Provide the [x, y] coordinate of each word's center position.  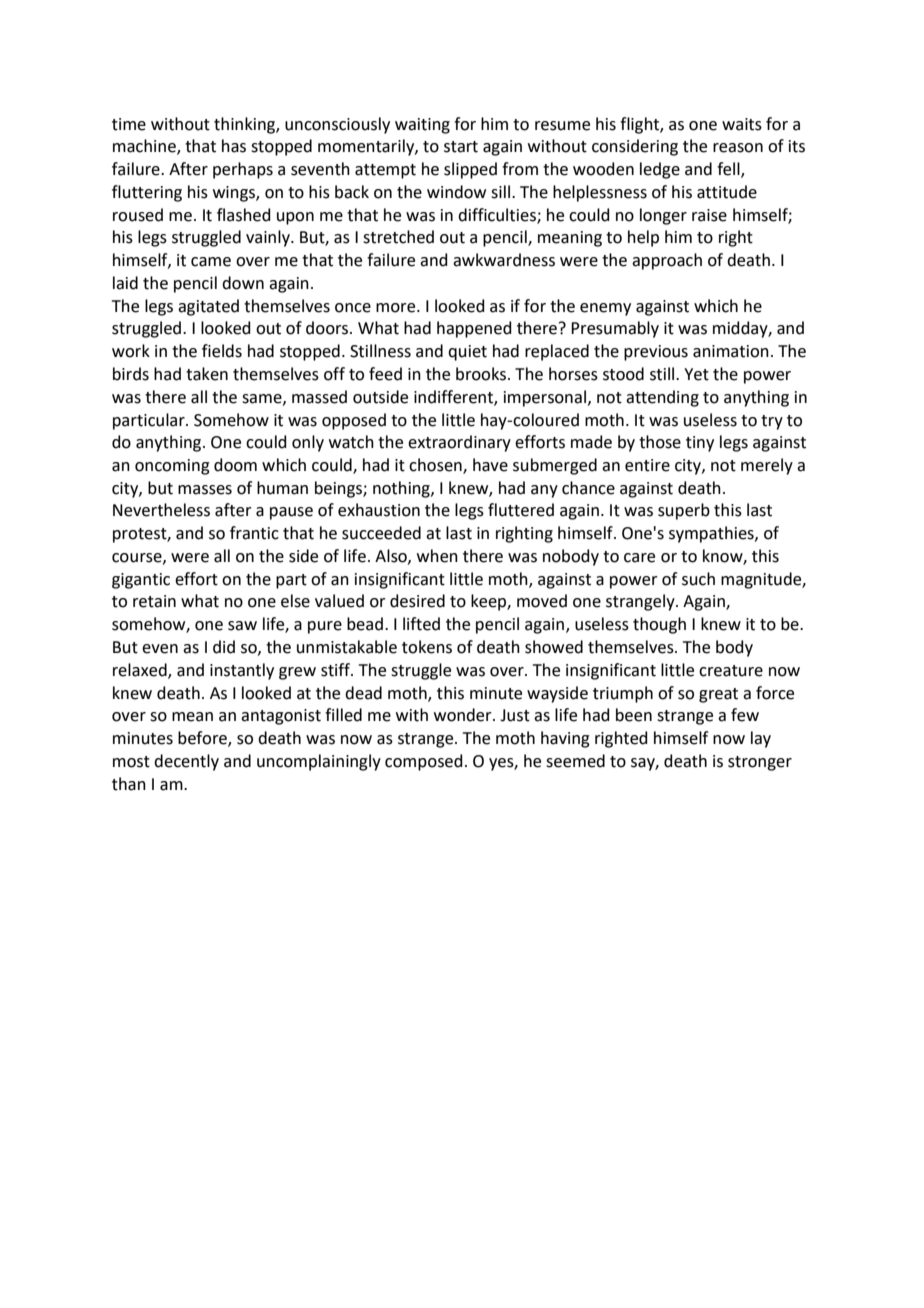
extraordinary [459, 443]
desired [417, 601]
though [659, 625]
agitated [208, 307]
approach [667, 261]
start [461, 147]
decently [186, 762]
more [397, 308]
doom [235, 465]
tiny [700, 444]
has [234, 146]
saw [242, 626]
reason [738, 148]
